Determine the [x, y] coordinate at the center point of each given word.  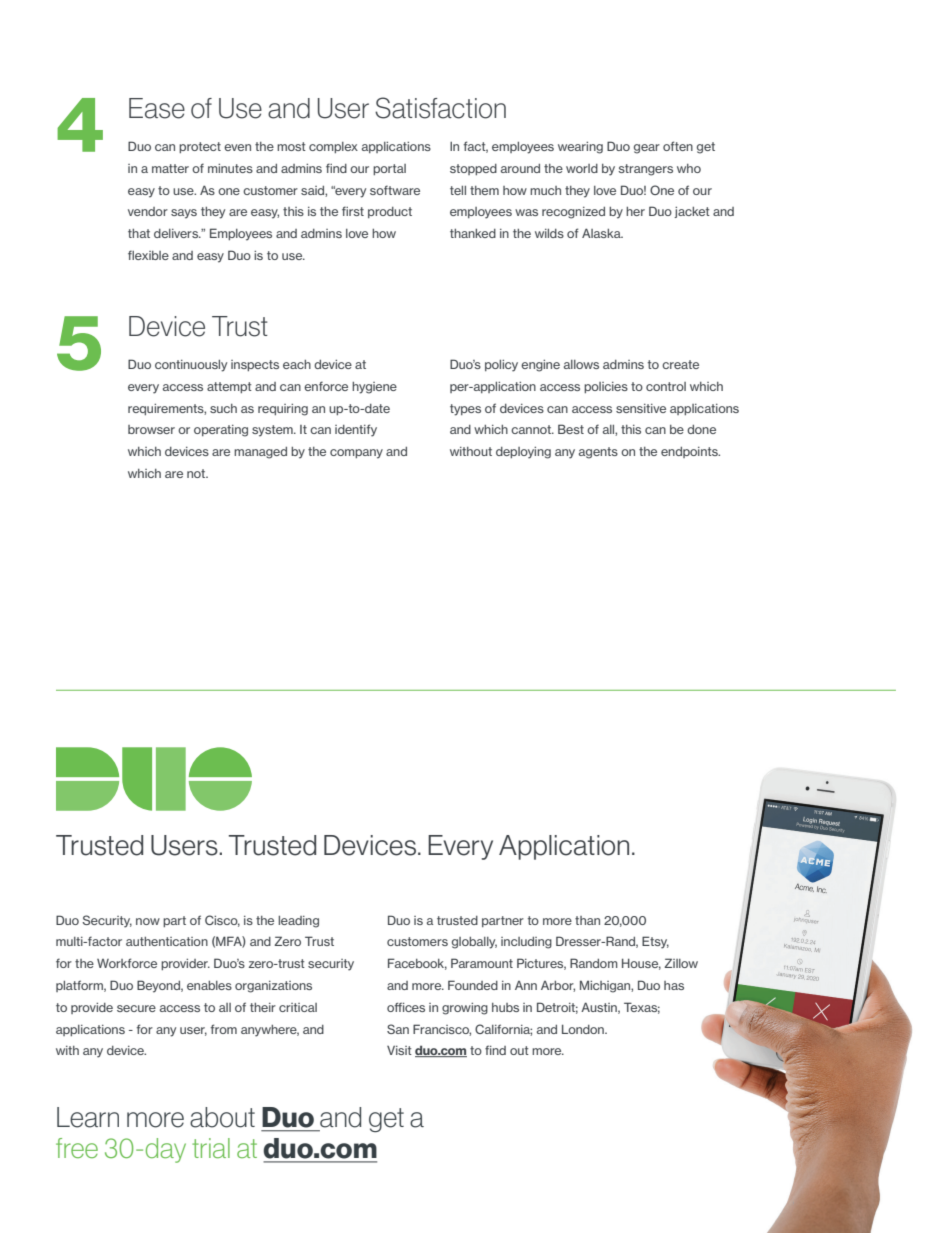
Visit [399, 1050]
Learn [88, 1117]
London [584, 1029]
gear [647, 149]
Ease [157, 108]
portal [389, 169]
